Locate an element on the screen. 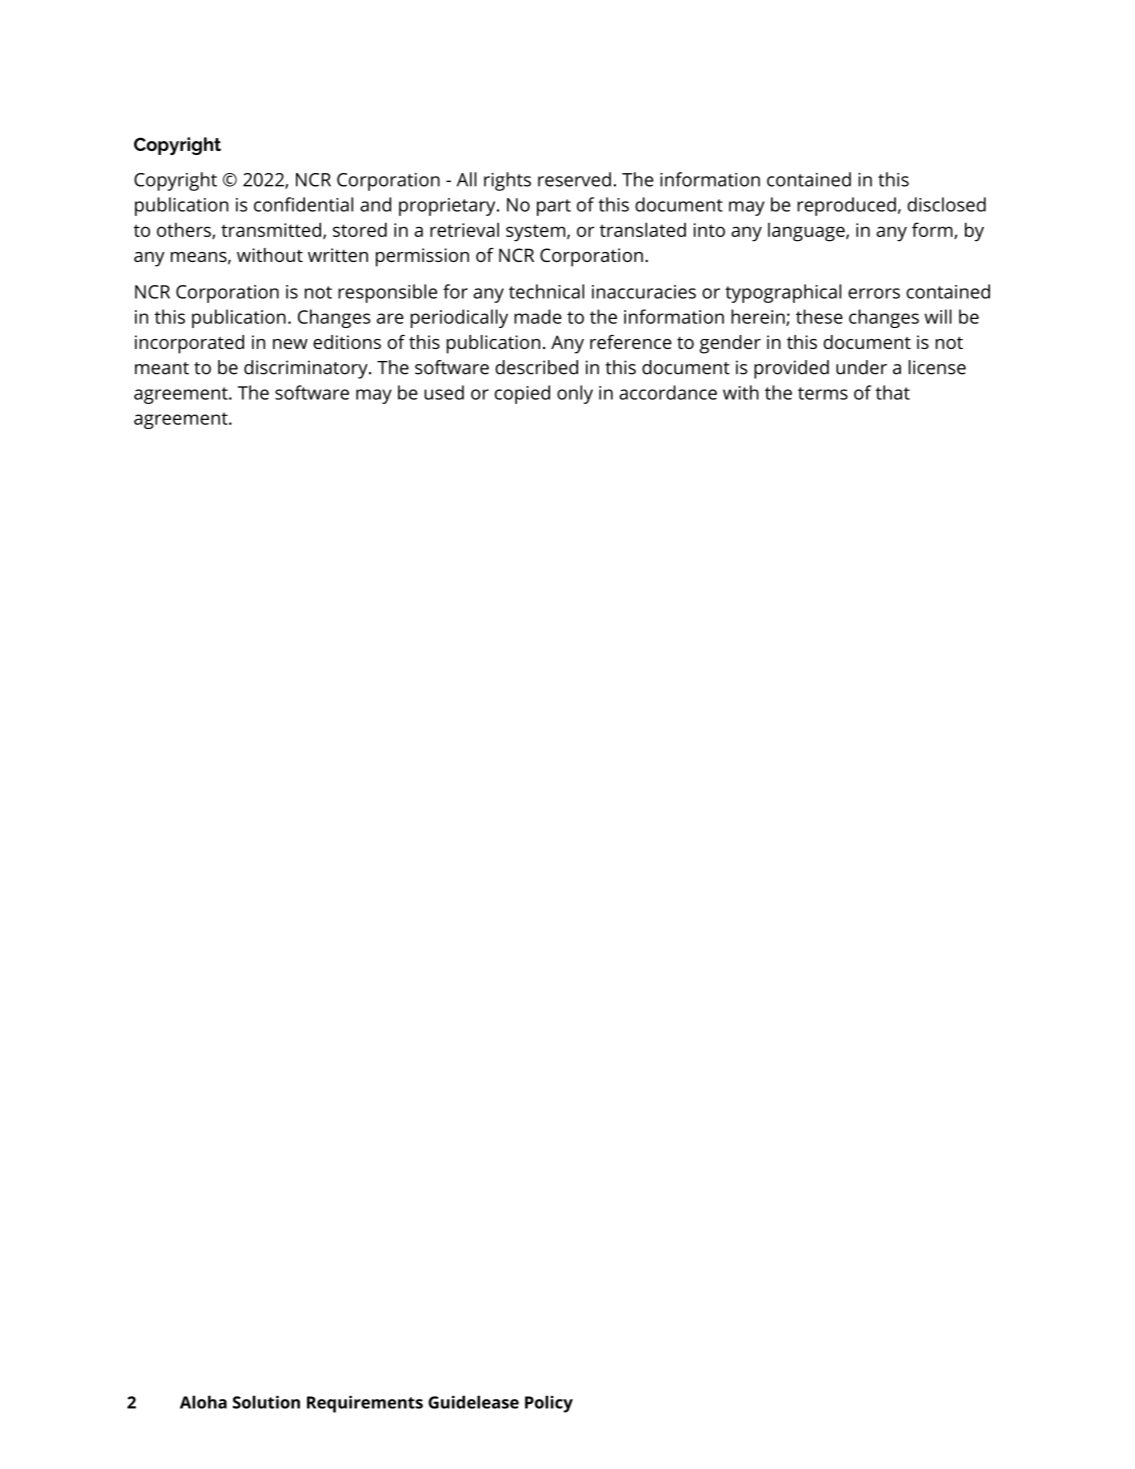 The width and height of the screenshot is (1135, 1469). Requirements is located at coordinates (365, 1404).
